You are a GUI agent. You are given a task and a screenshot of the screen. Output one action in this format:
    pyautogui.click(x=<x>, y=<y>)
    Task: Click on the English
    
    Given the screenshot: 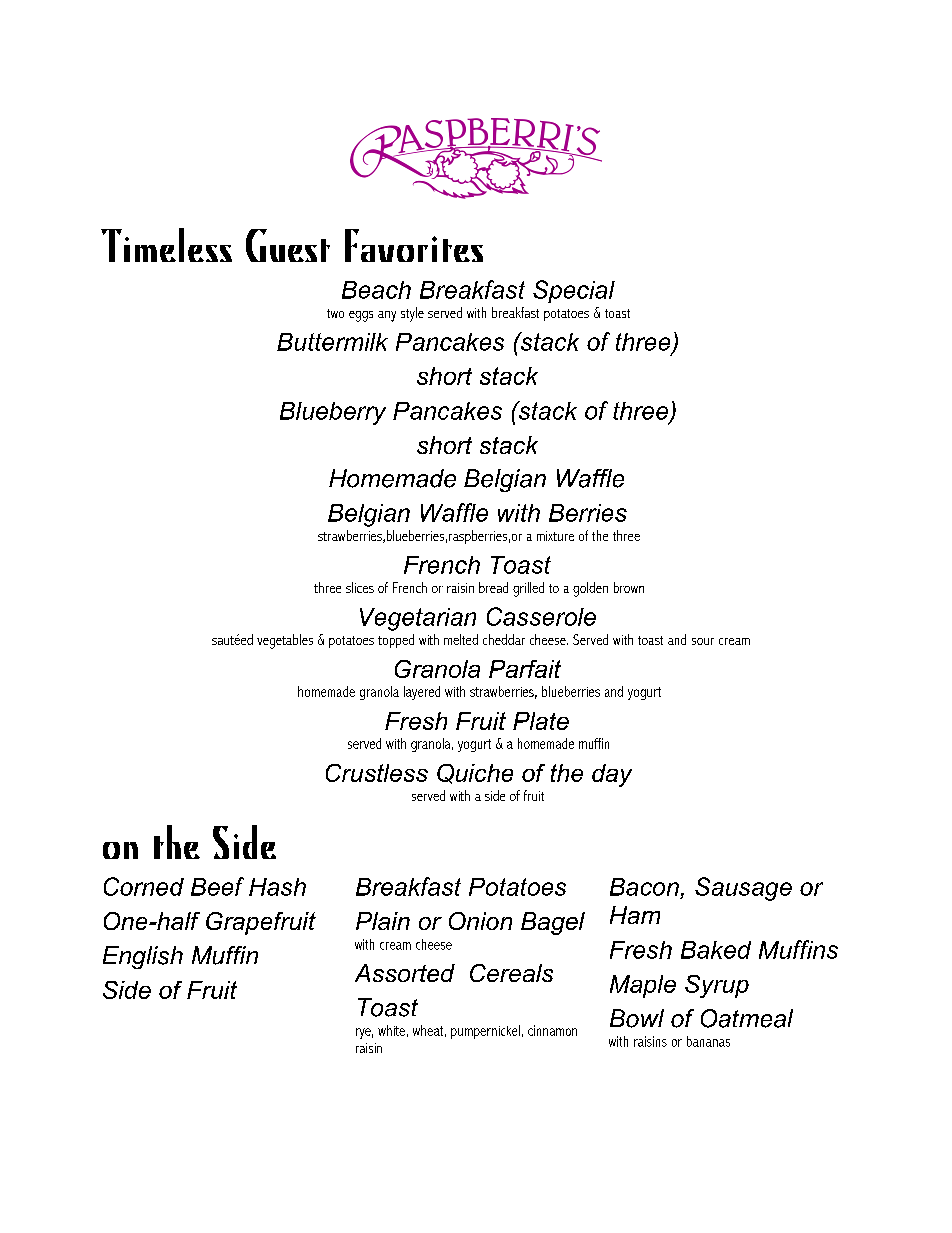 What is the action you would take?
    pyautogui.click(x=143, y=957)
